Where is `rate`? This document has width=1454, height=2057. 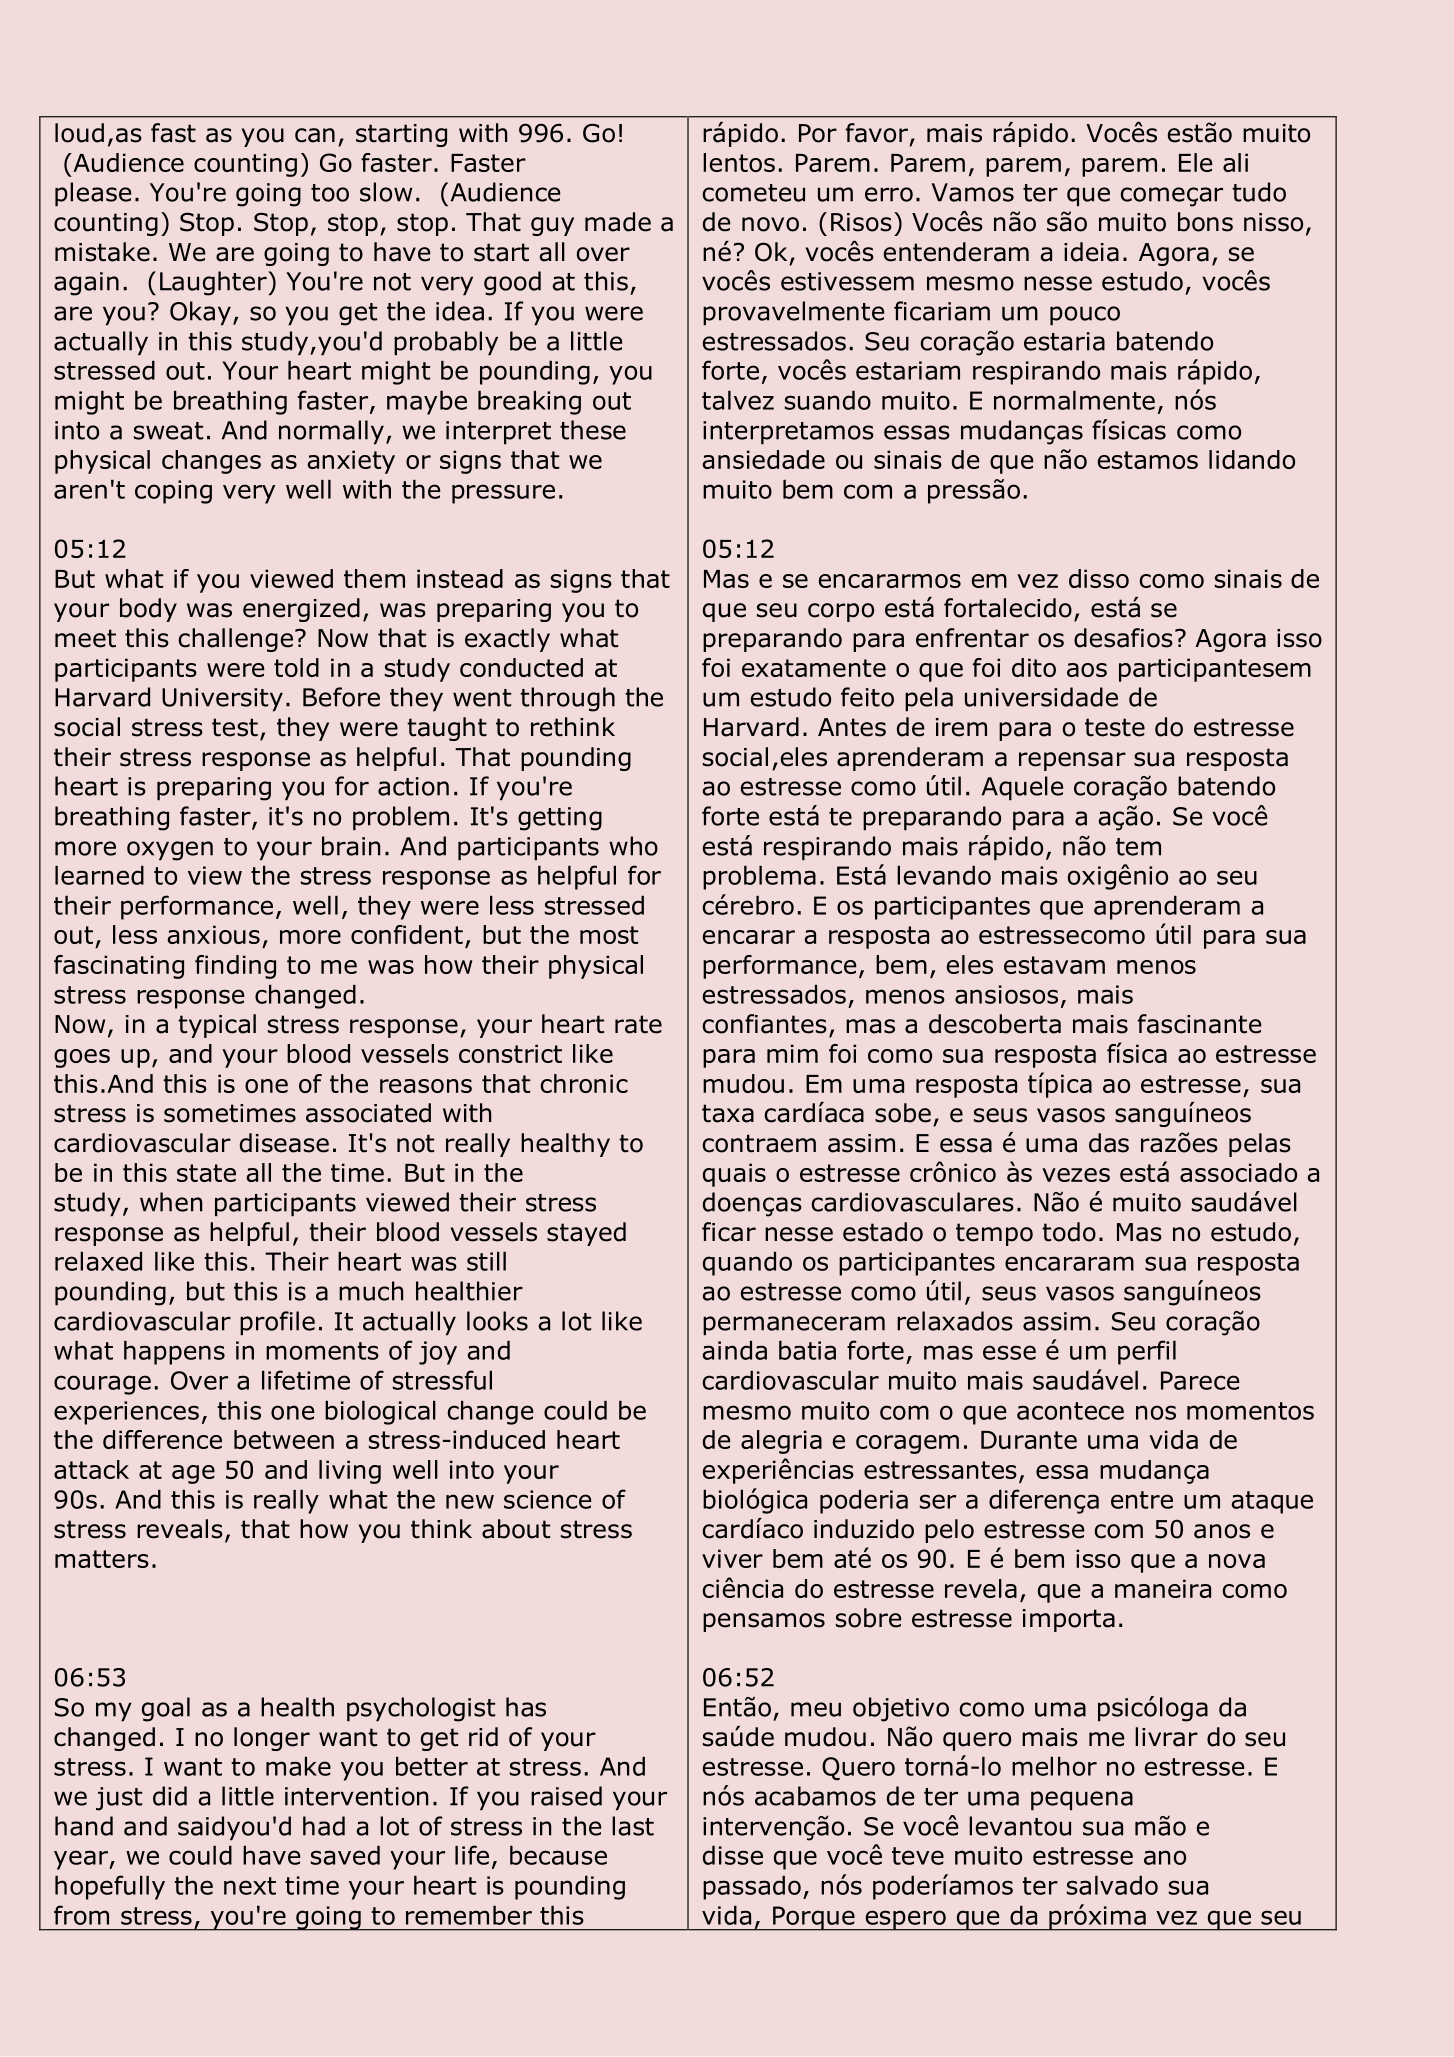 rate is located at coordinates (638, 1024).
